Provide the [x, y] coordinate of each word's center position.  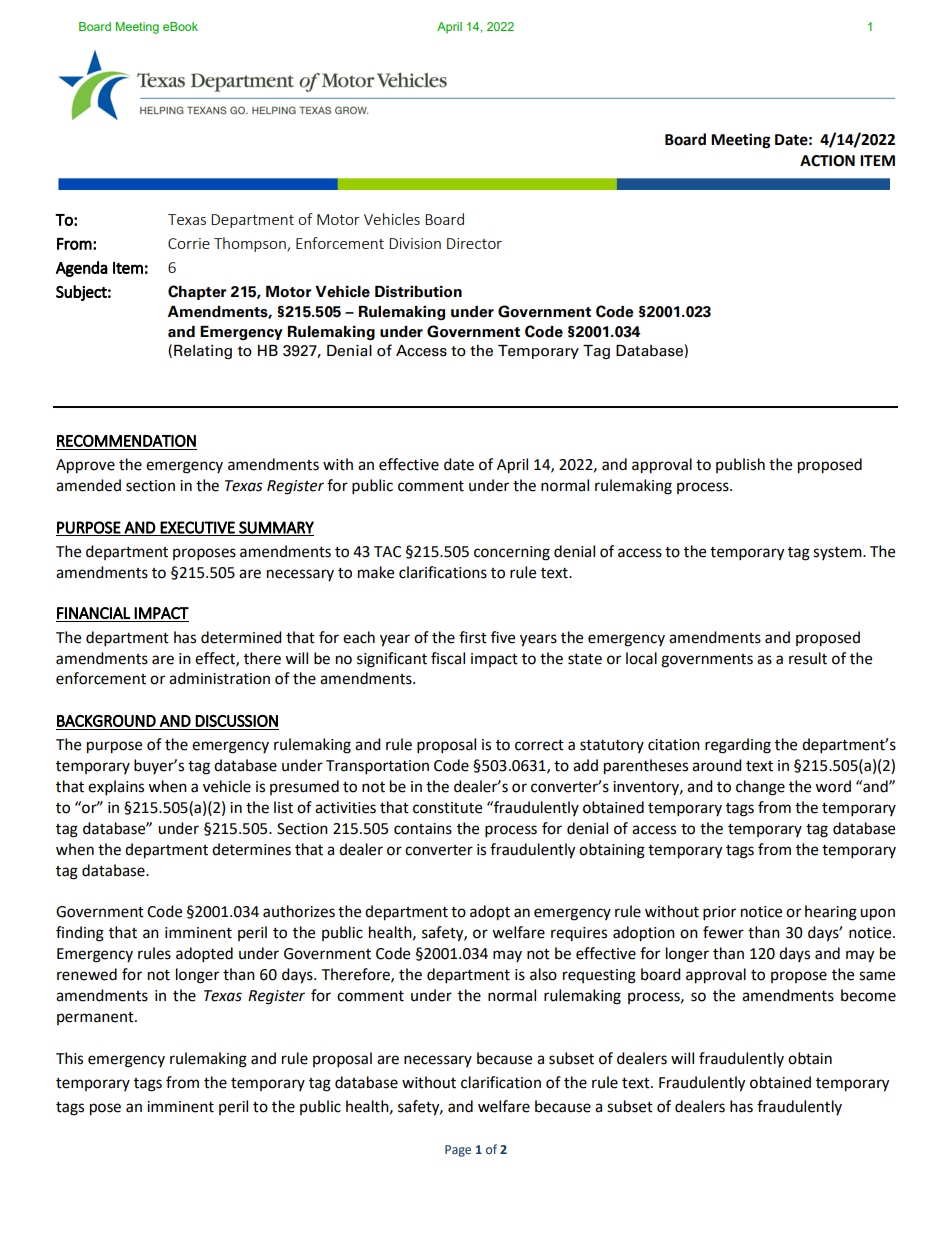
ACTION [827, 161]
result [808, 658]
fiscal [448, 658]
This [69, 1058]
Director [474, 243]
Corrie [189, 243]
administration [219, 678]
